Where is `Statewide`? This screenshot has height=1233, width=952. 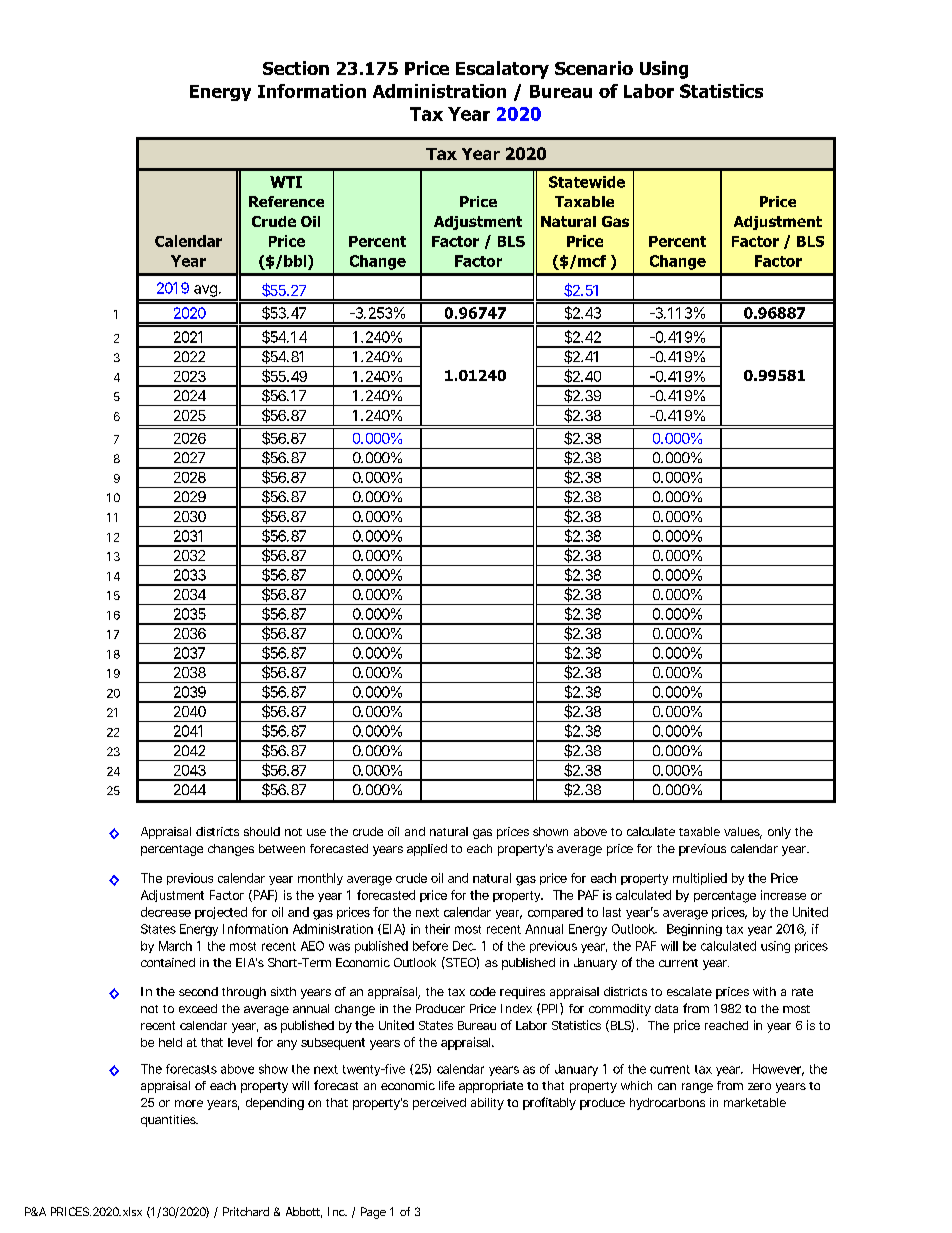 Statewide is located at coordinates (587, 182).
